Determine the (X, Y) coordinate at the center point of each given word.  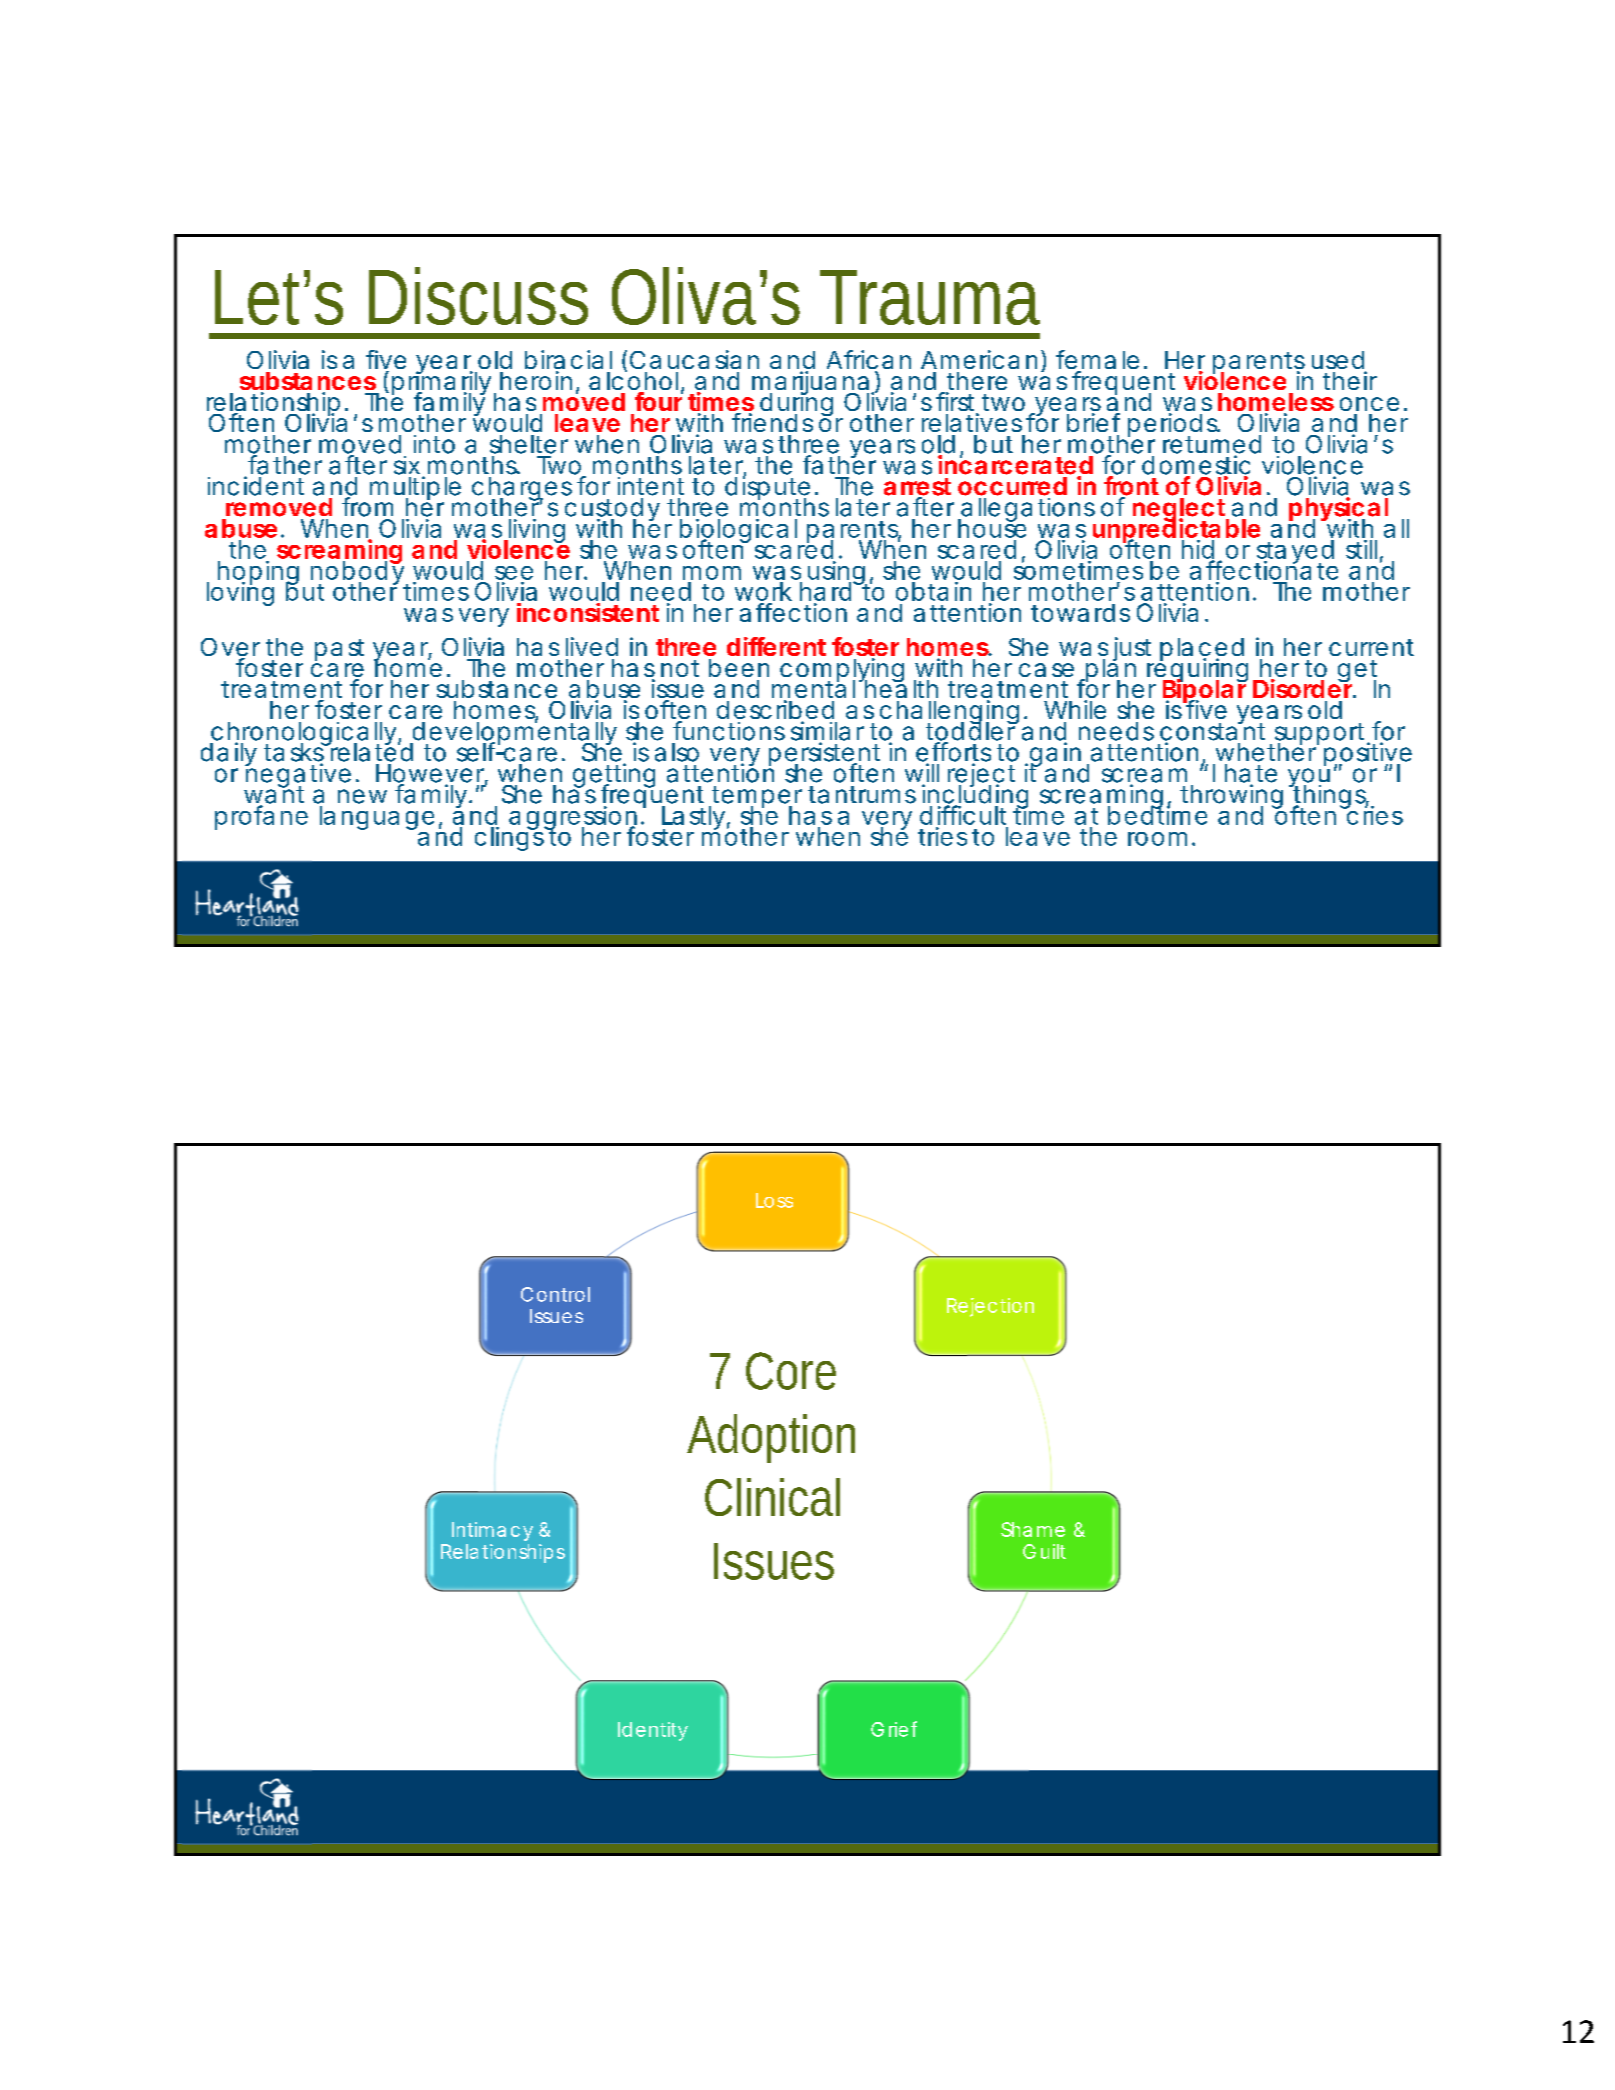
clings (509, 838)
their (1350, 380)
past (339, 651)
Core (791, 1371)
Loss (774, 1200)
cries (1373, 814)
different (776, 646)
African (869, 361)
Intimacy (492, 1531)
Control (555, 1294)
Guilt (1044, 1551)
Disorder (1303, 688)
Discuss (478, 296)
